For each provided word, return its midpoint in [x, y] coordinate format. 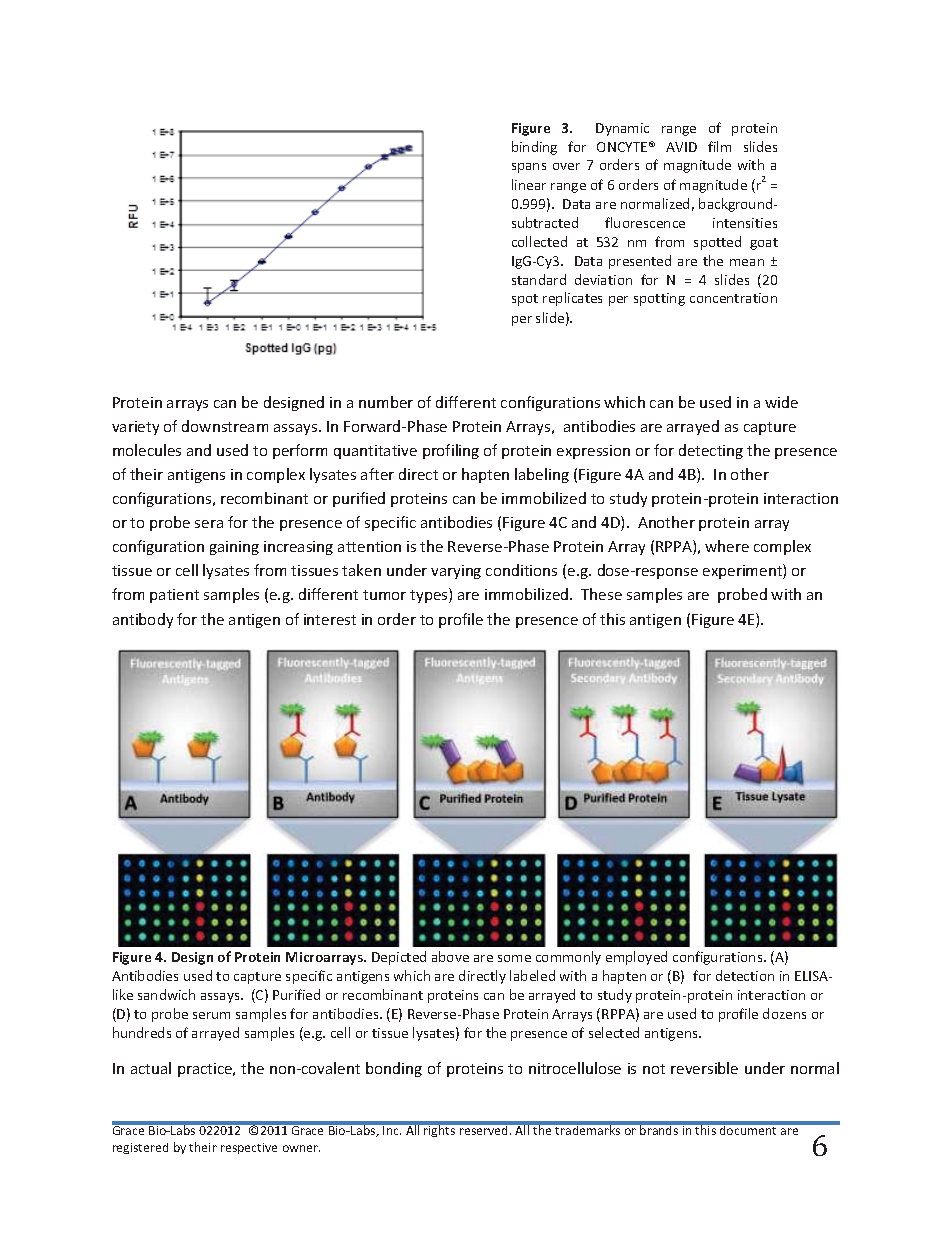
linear [529, 184]
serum [211, 1015]
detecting [711, 451]
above [450, 956]
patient [174, 596]
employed [636, 958]
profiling [451, 451]
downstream [225, 426]
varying [456, 572]
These [601, 594]
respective [249, 1148]
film [719, 146]
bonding [394, 1069]
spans [529, 168]
